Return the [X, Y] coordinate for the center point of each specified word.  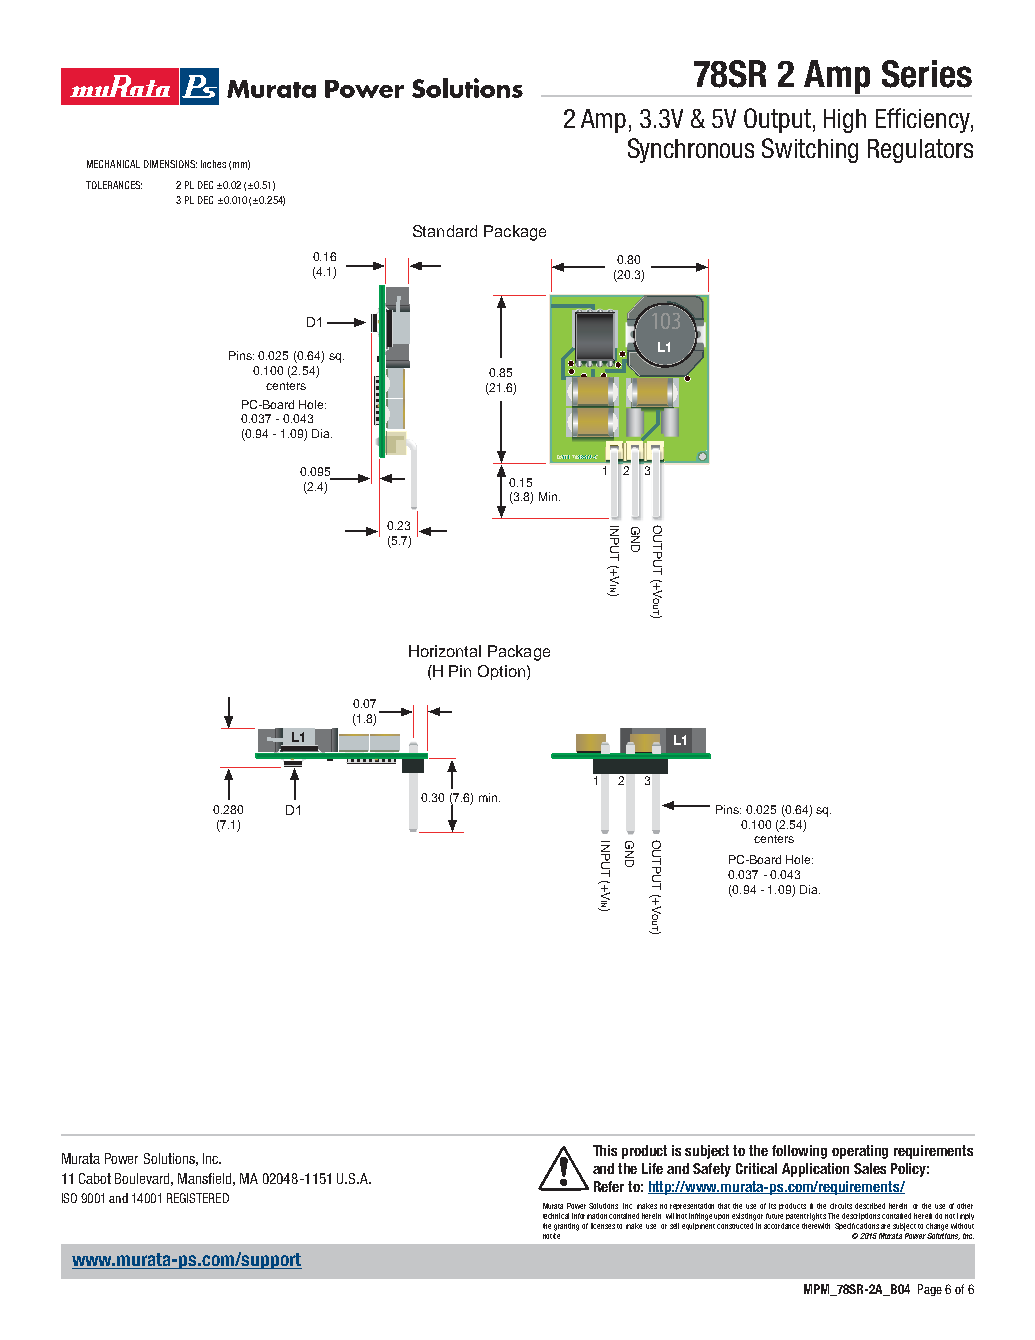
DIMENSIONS [170, 164]
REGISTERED [198, 1198]
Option [503, 672]
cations [867, 1226]
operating [860, 1152]
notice [551, 1236]
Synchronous [691, 150]
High [845, 121]
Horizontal [445, 651]
